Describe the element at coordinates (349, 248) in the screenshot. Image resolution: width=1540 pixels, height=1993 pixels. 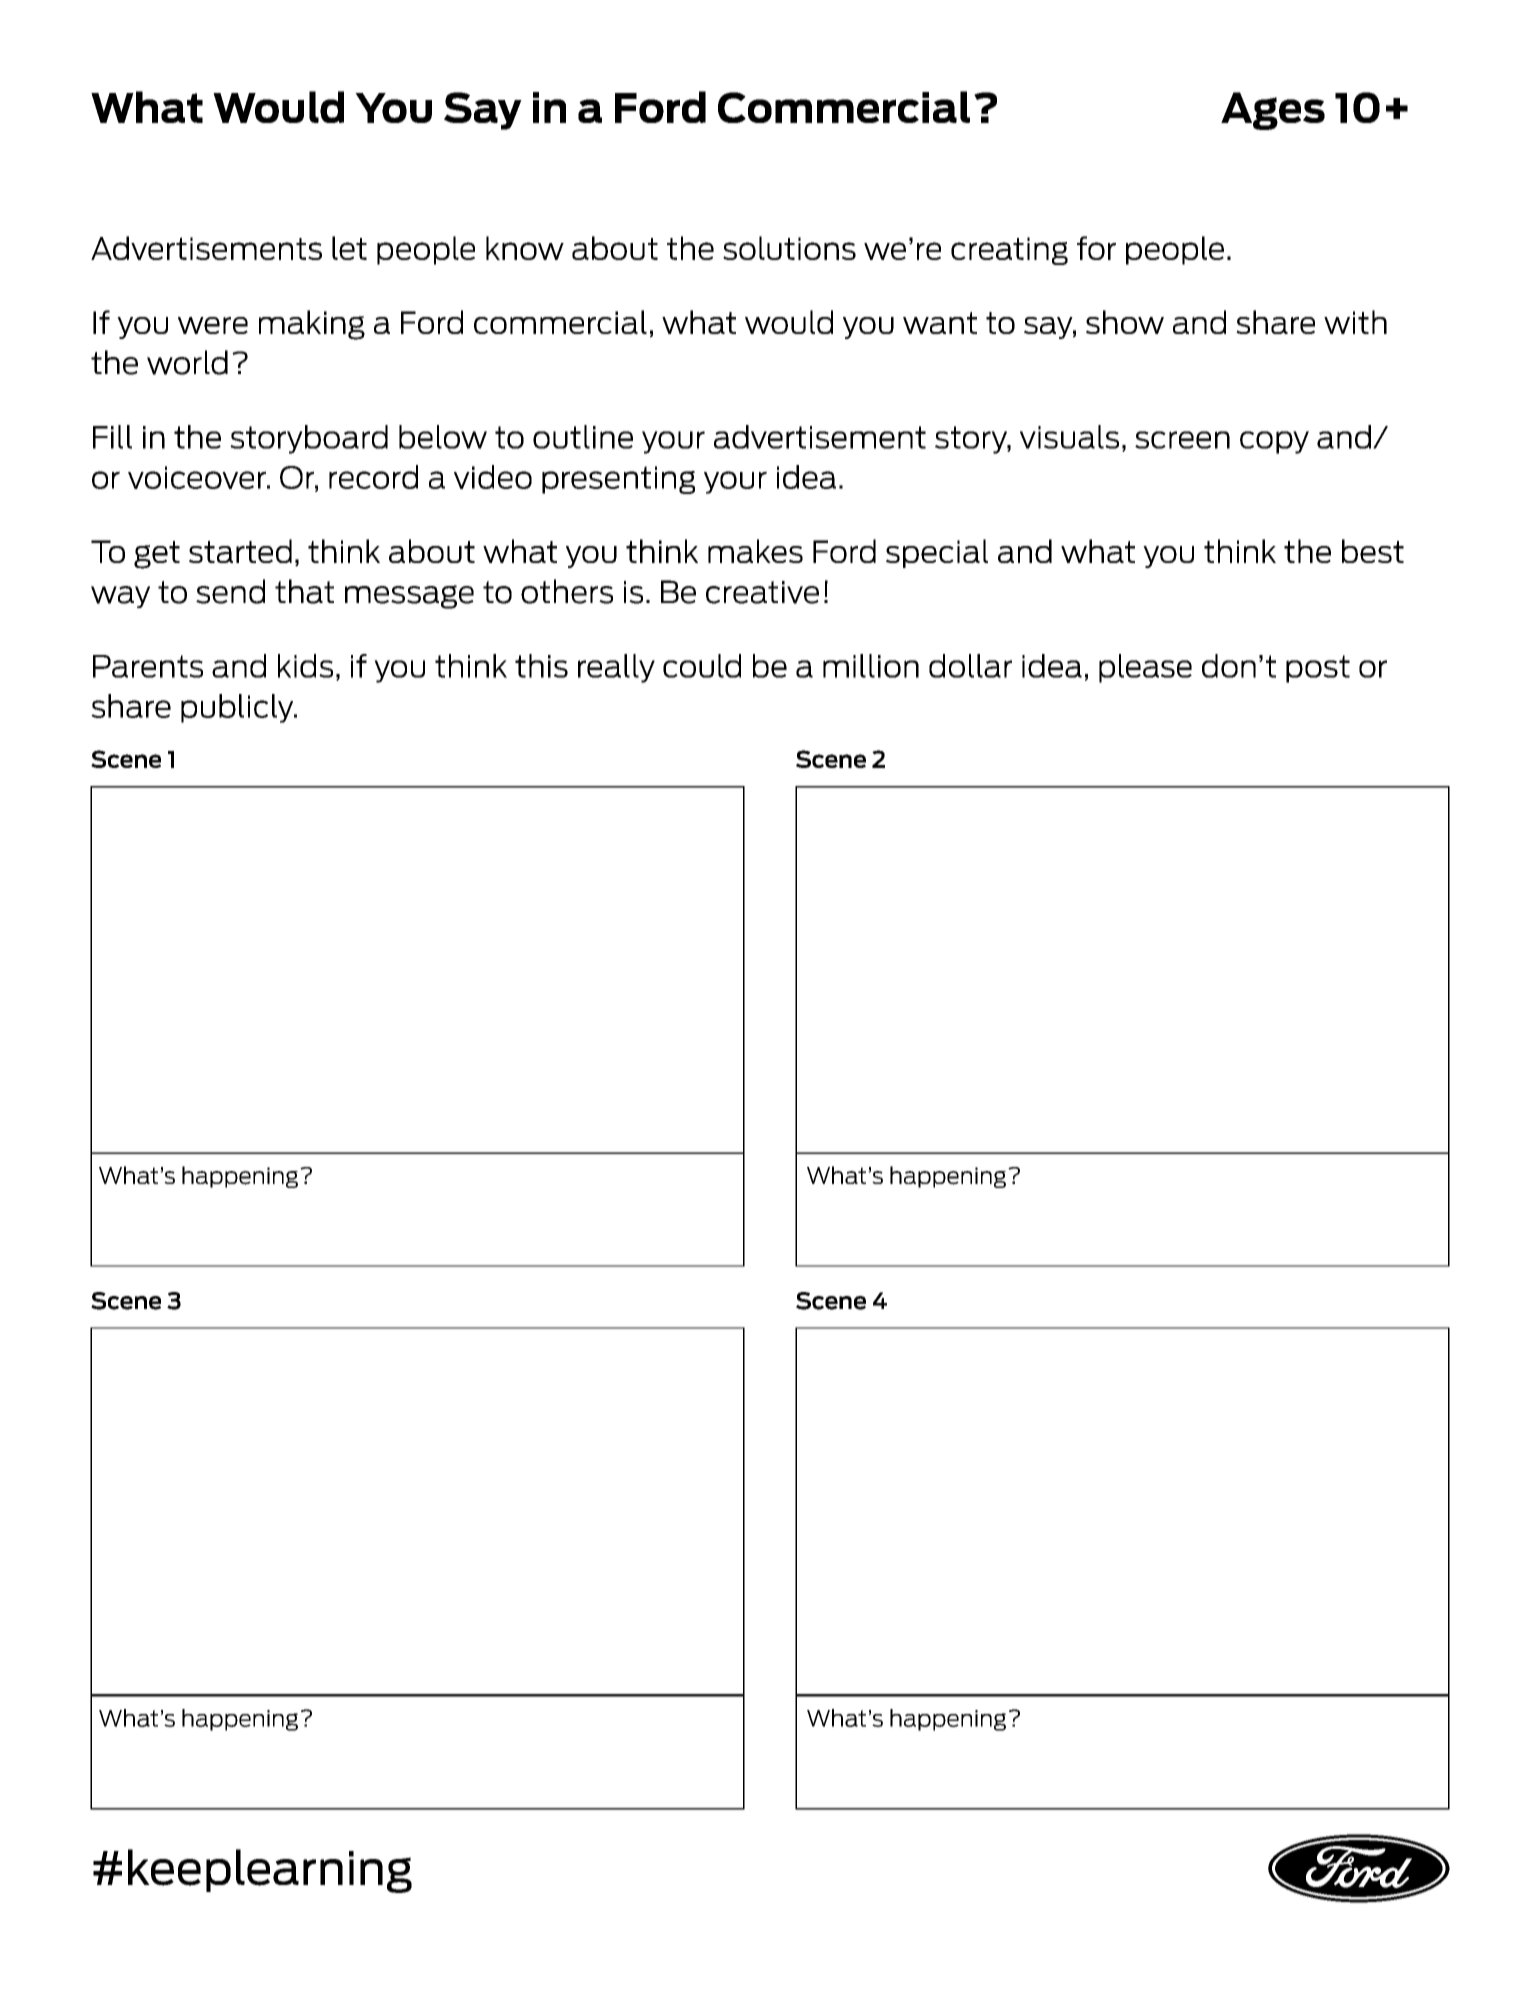
I see `let` at that location.
